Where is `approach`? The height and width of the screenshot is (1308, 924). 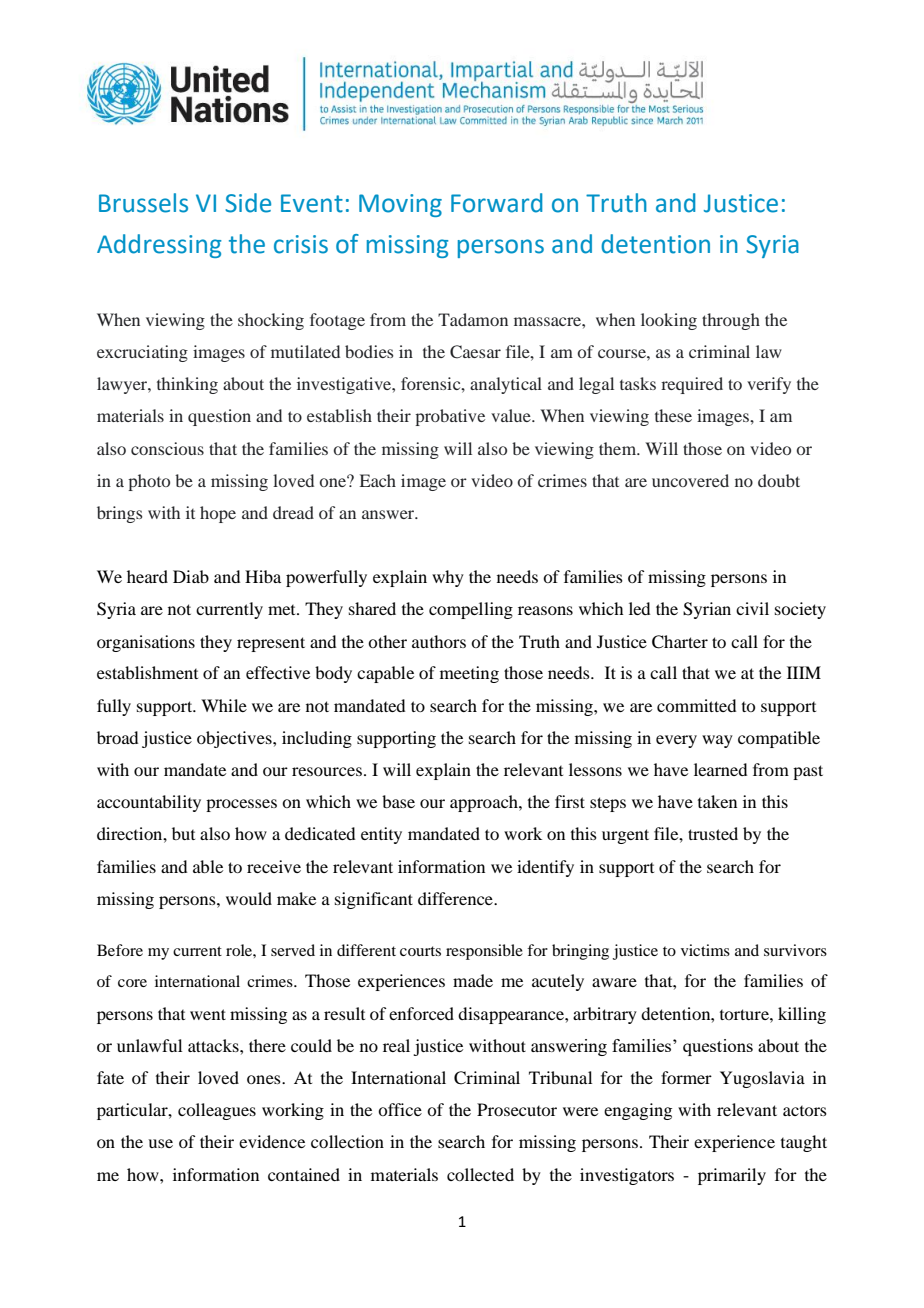 approach is located at coordinates (485, 803).
